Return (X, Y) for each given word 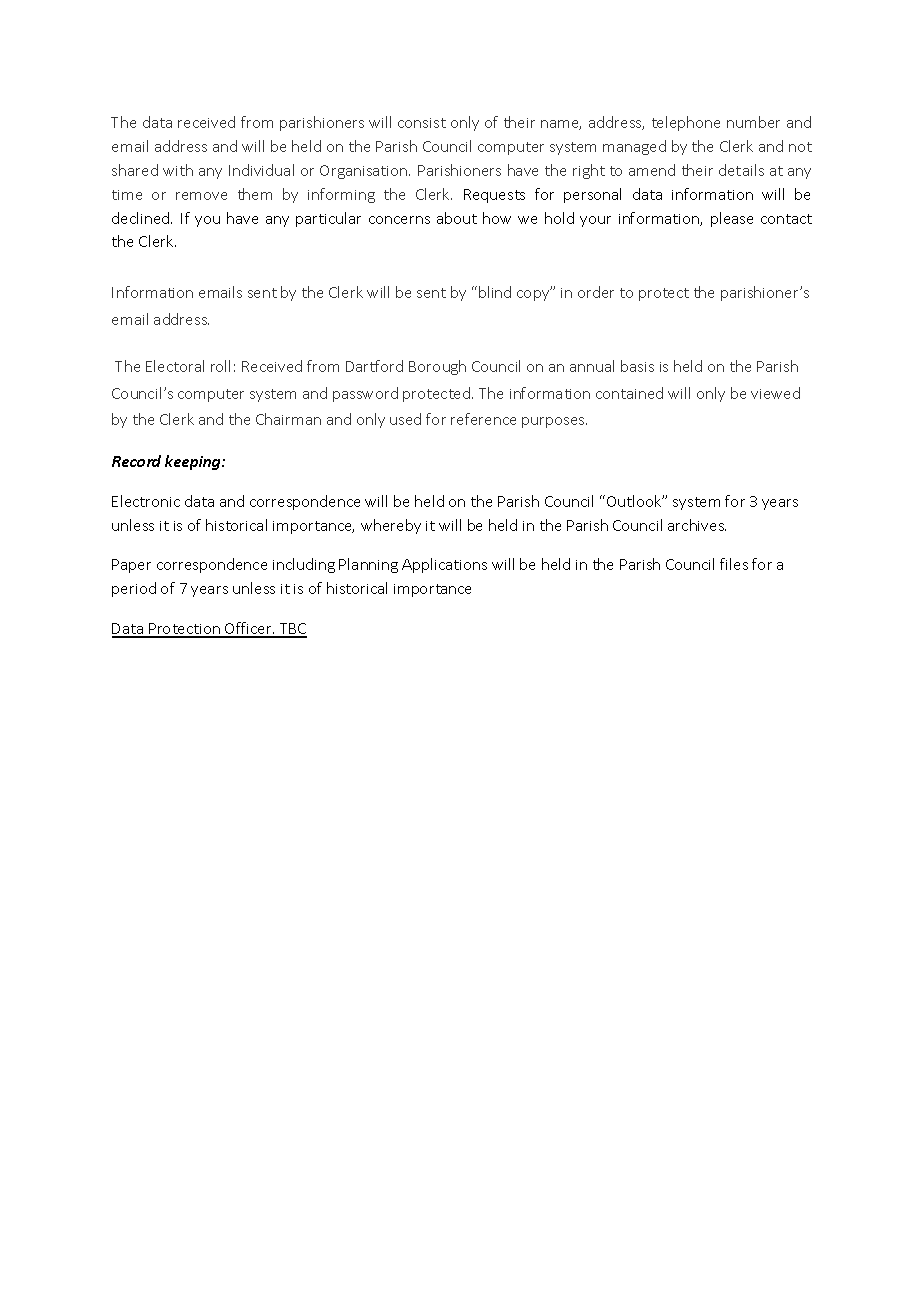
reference (483, 419)
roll (220, 366)
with (178, 170)
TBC (292, 630)
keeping (194, 462)
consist (422, 123)
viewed (775, 393)
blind (495, 292)
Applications (444, 565)
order (596, 292)
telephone (686, 123)
